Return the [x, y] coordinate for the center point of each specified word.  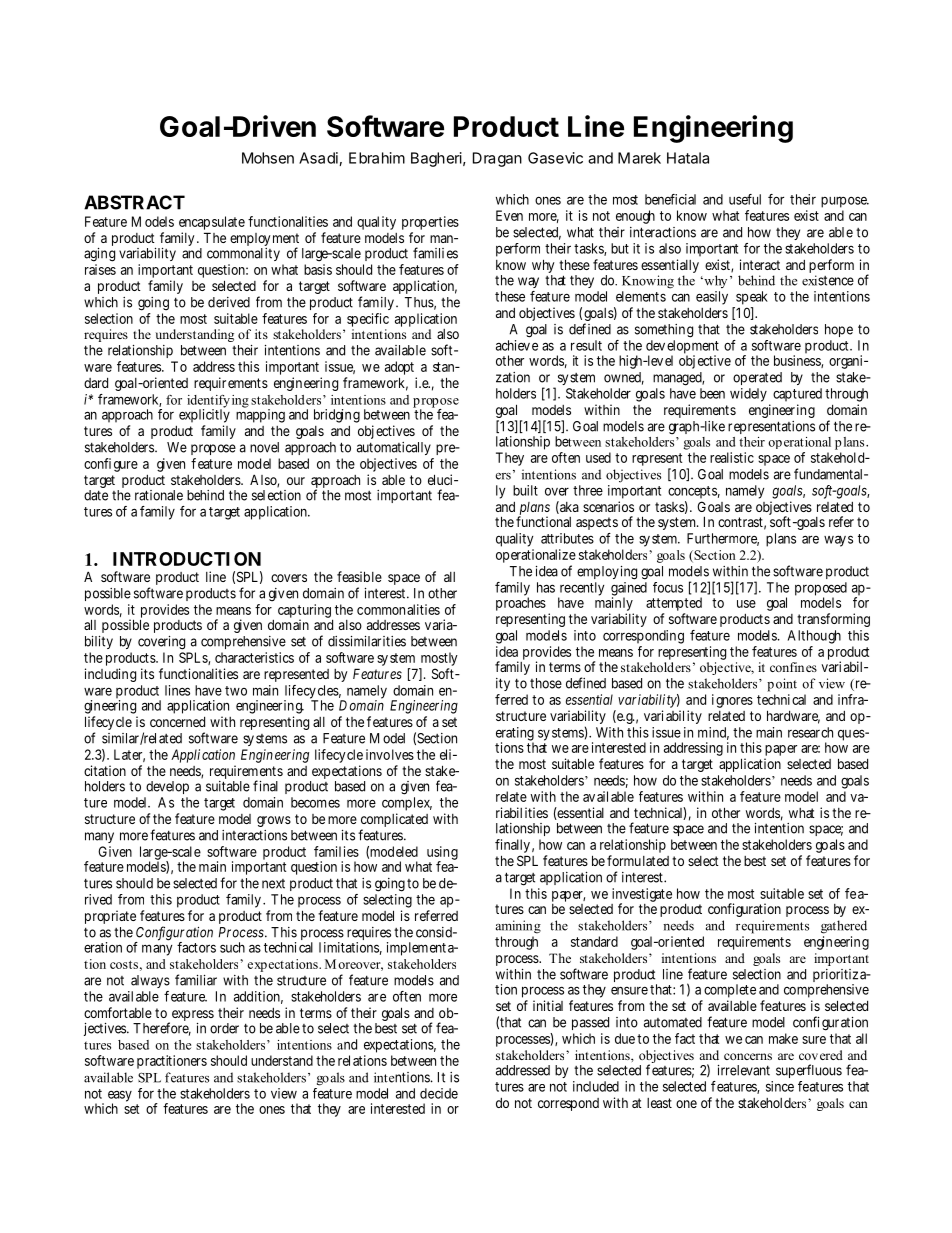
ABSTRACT [134, 202]
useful [745, 199]
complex [407, 804]
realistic [732, 457]
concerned [177, 722]
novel [264, 447]
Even [509, 215]
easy [120, 1097]
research [810, 732]
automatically [394, 448]
